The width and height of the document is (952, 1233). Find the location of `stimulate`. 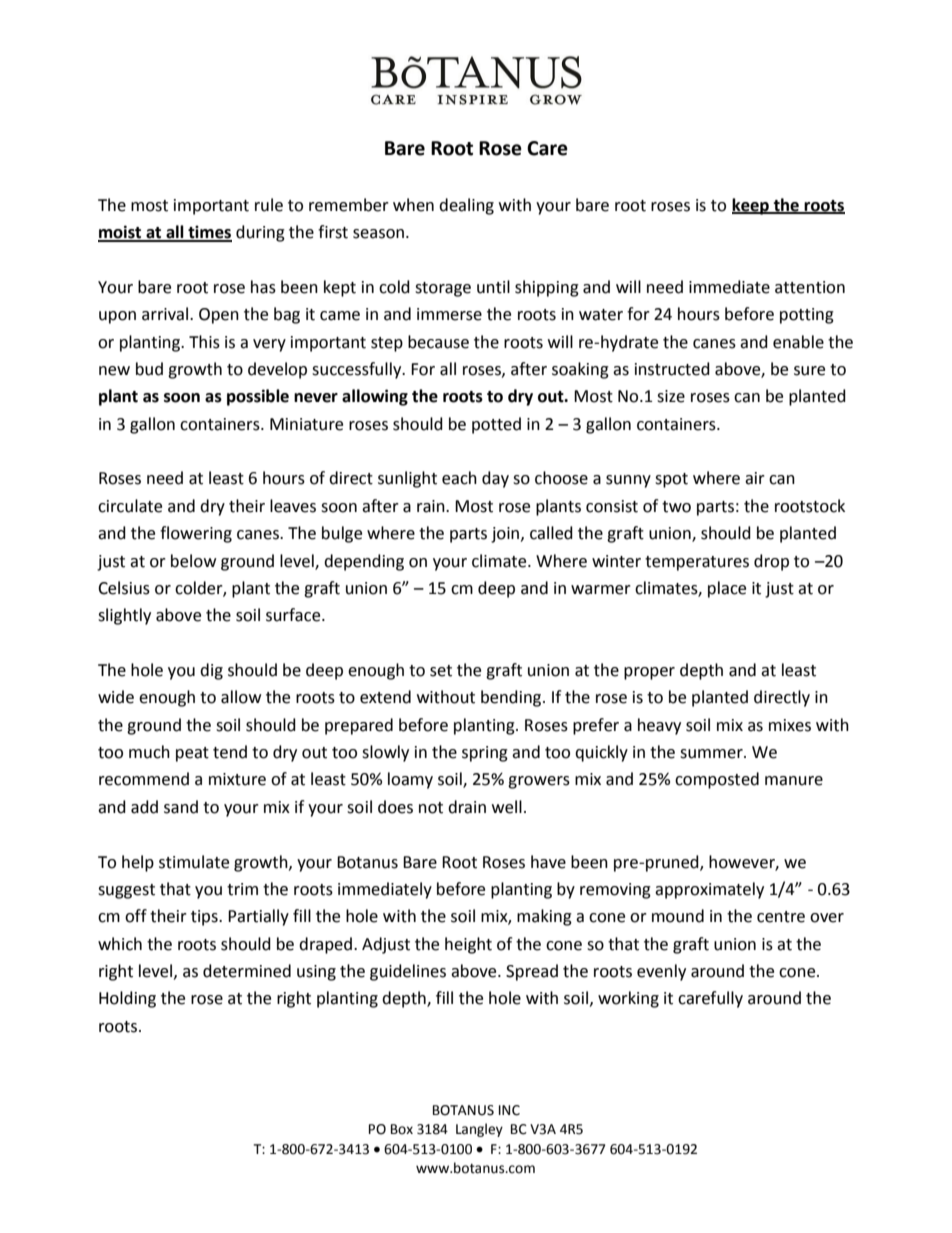

stimulate is located at coordinates (194, 862).
